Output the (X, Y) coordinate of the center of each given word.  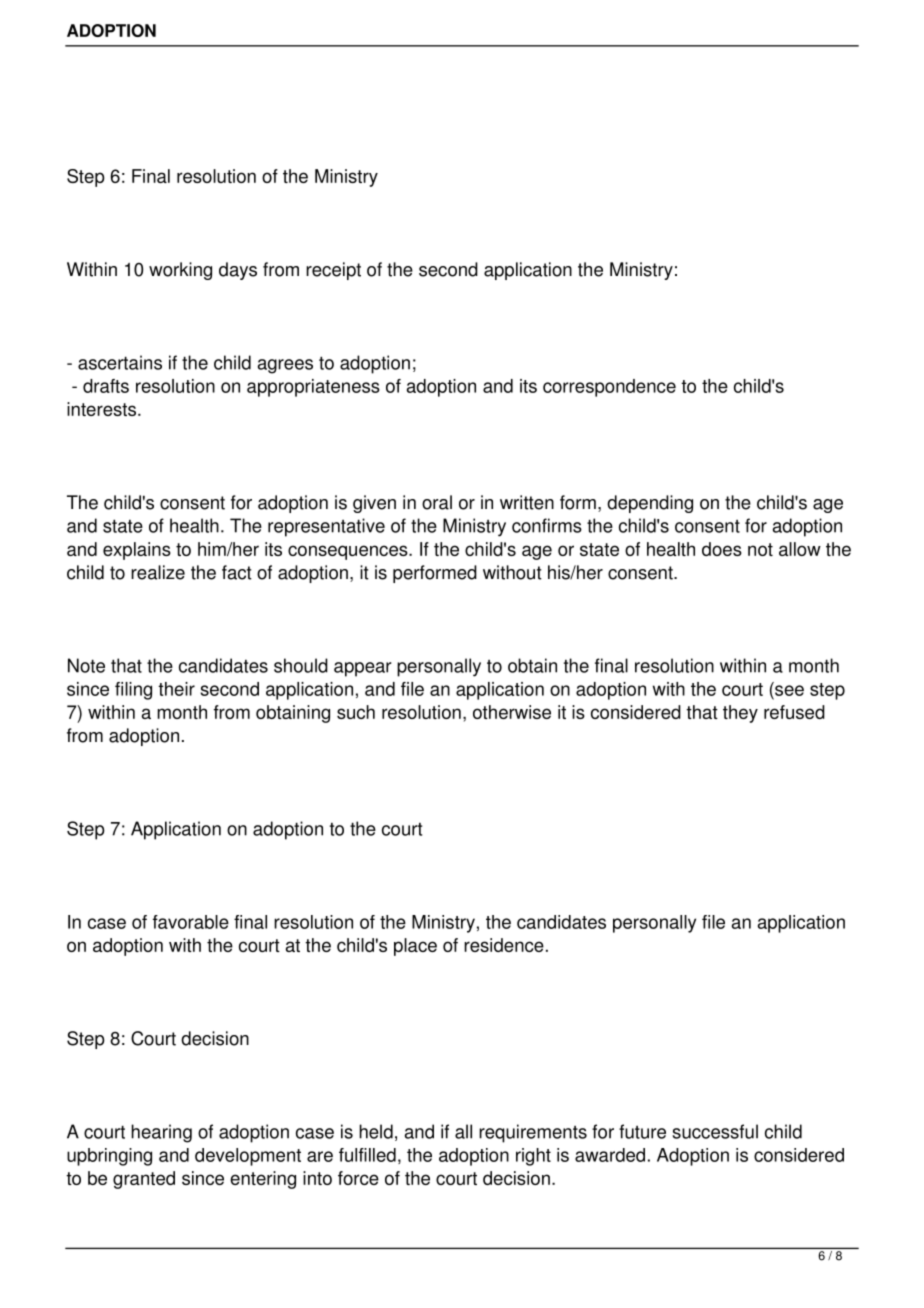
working (180, 271)
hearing (161, 1133)
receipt (333, 271)
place (415, 947)
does (722, 549)
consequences (349, 552)
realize (158, 572)
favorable (191, 922)
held (376, 1131)
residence (504, 945)
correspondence (609, 388)
